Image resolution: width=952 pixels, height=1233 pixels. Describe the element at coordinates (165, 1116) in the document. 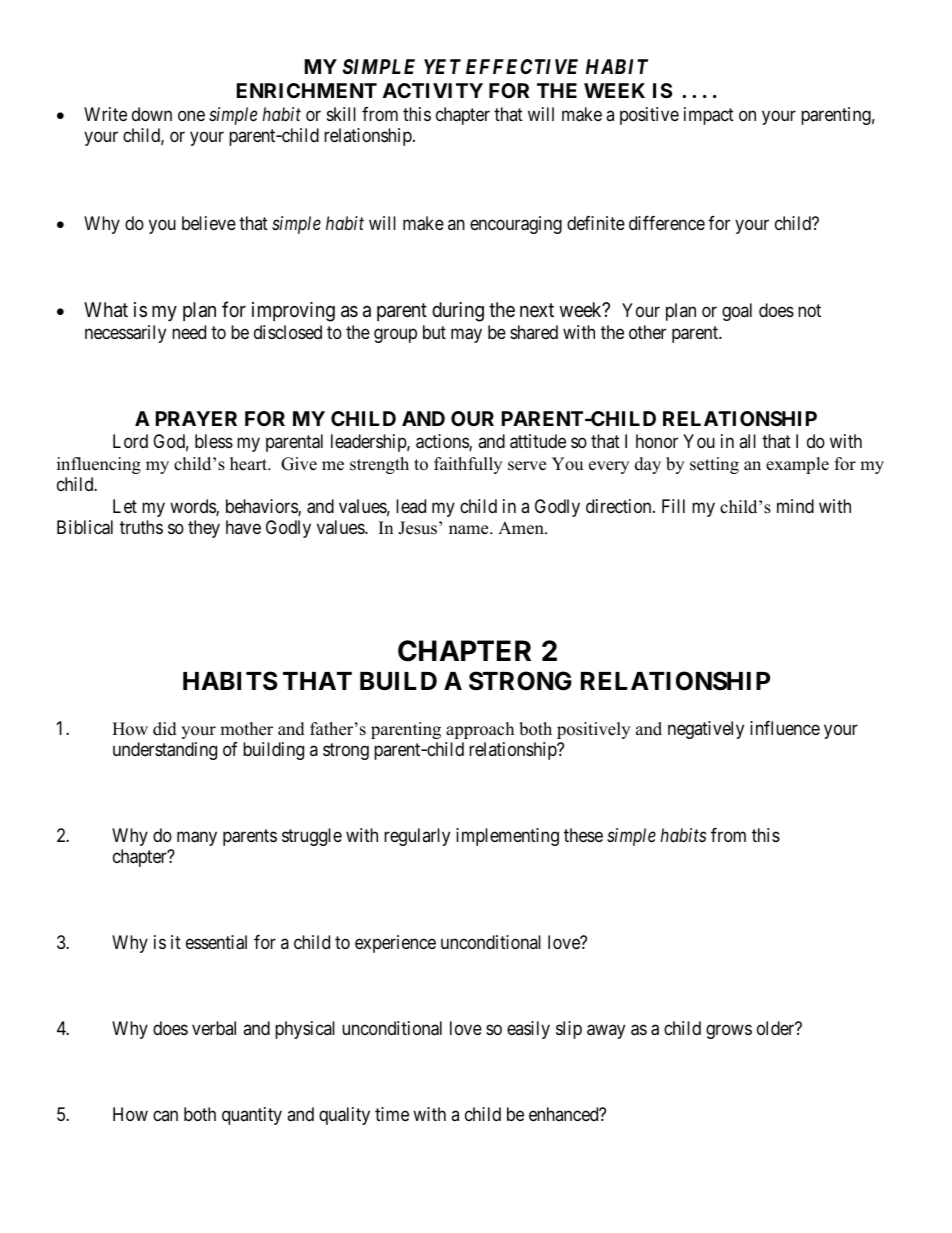

I see `can` at that location.
